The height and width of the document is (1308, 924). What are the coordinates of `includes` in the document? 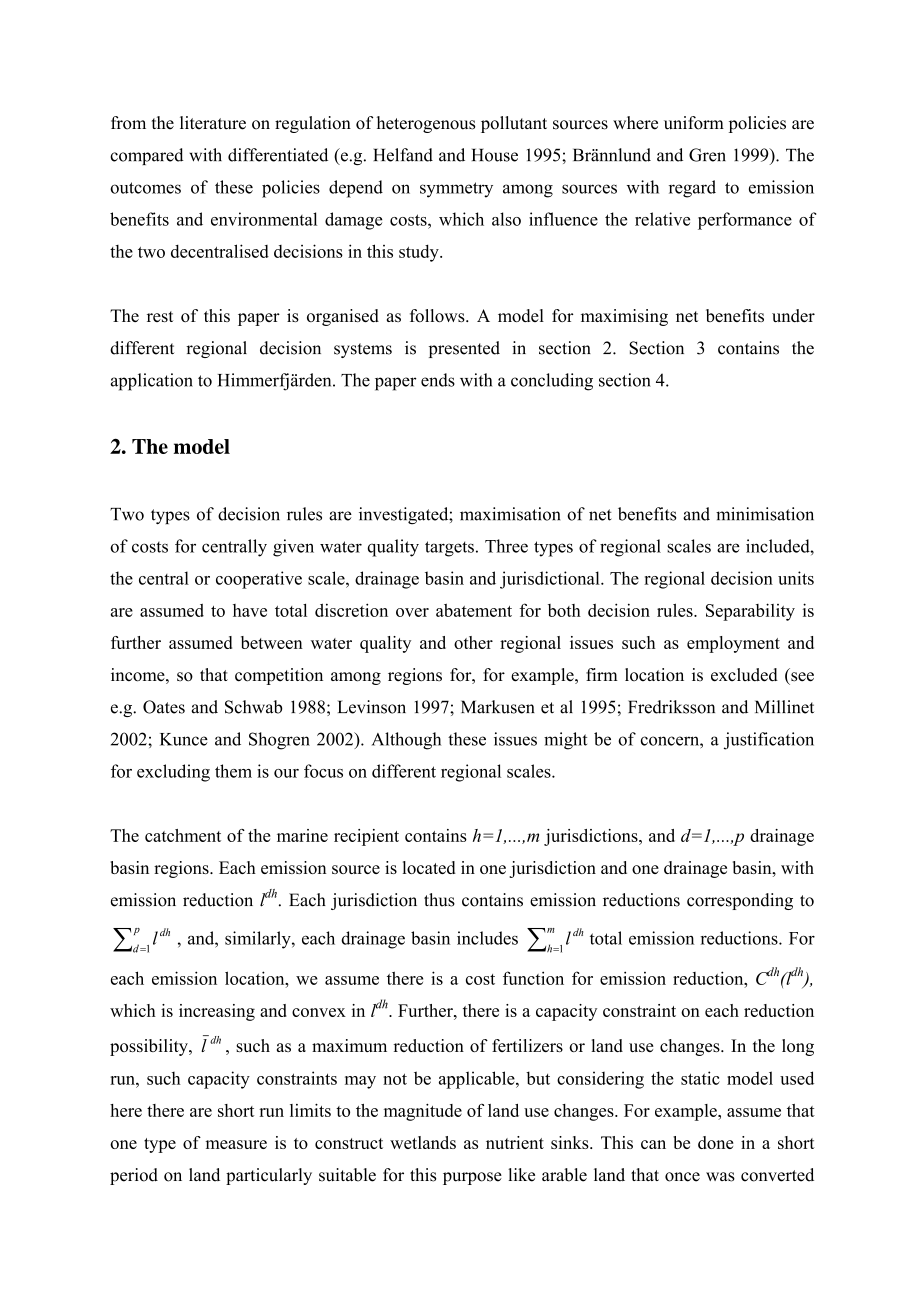 It's located at (487, 938).
